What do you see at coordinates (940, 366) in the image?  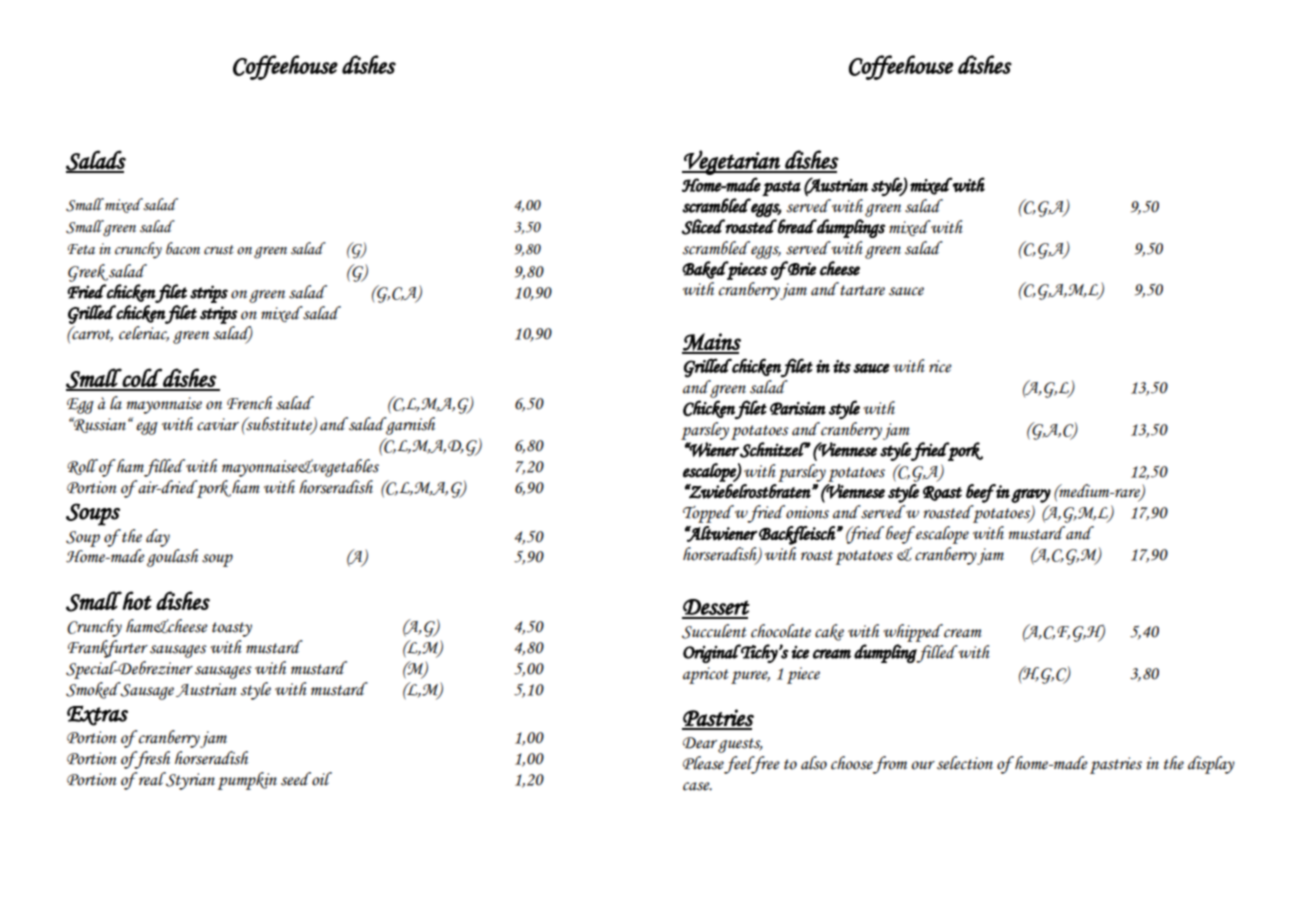 I see `rice` at bounding box center [940, 366].
